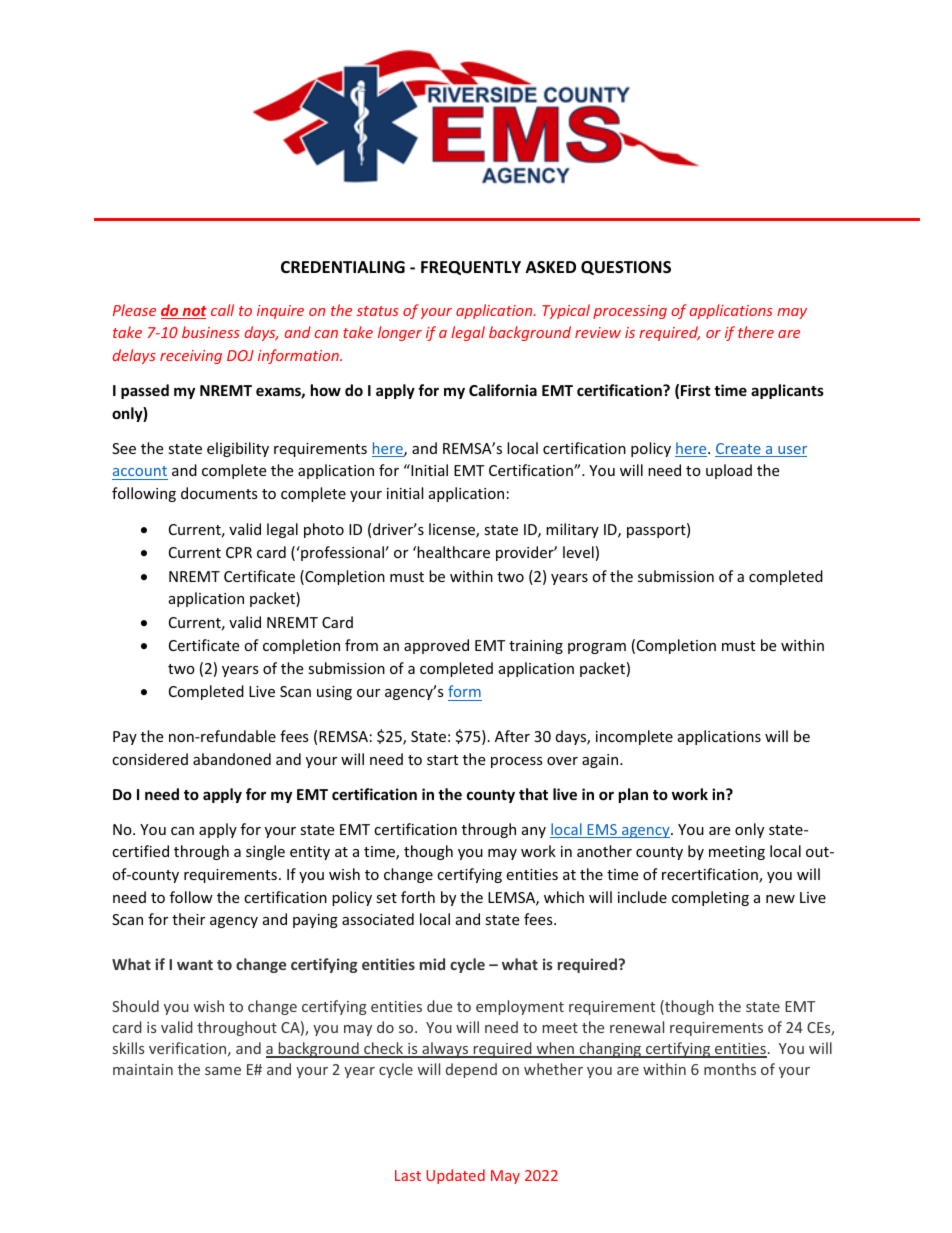 The image size is (952, 1233). I want to click on CPR, so click(239, 552).
